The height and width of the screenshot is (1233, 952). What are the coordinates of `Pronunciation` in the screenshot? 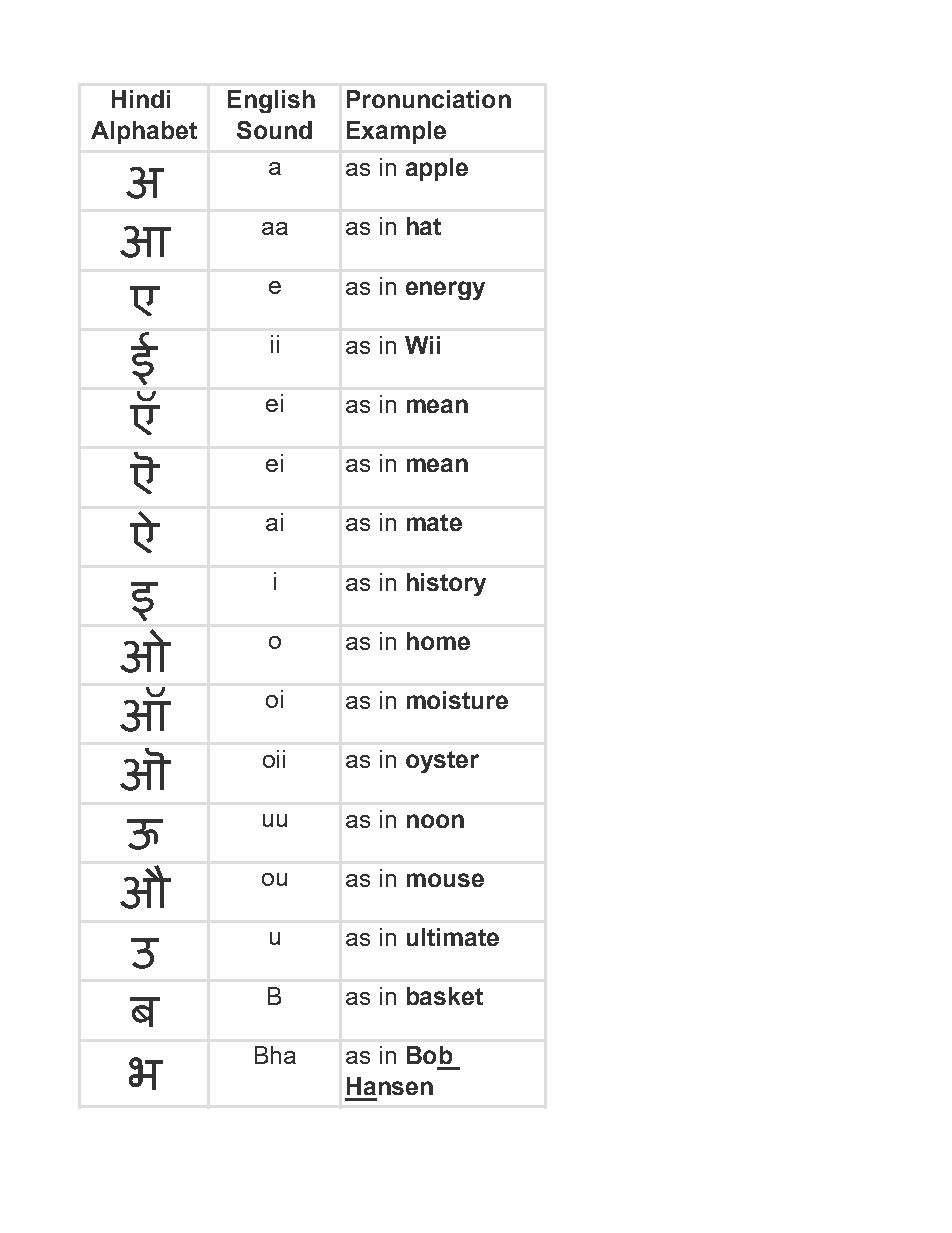 It's located at (429, 99).
